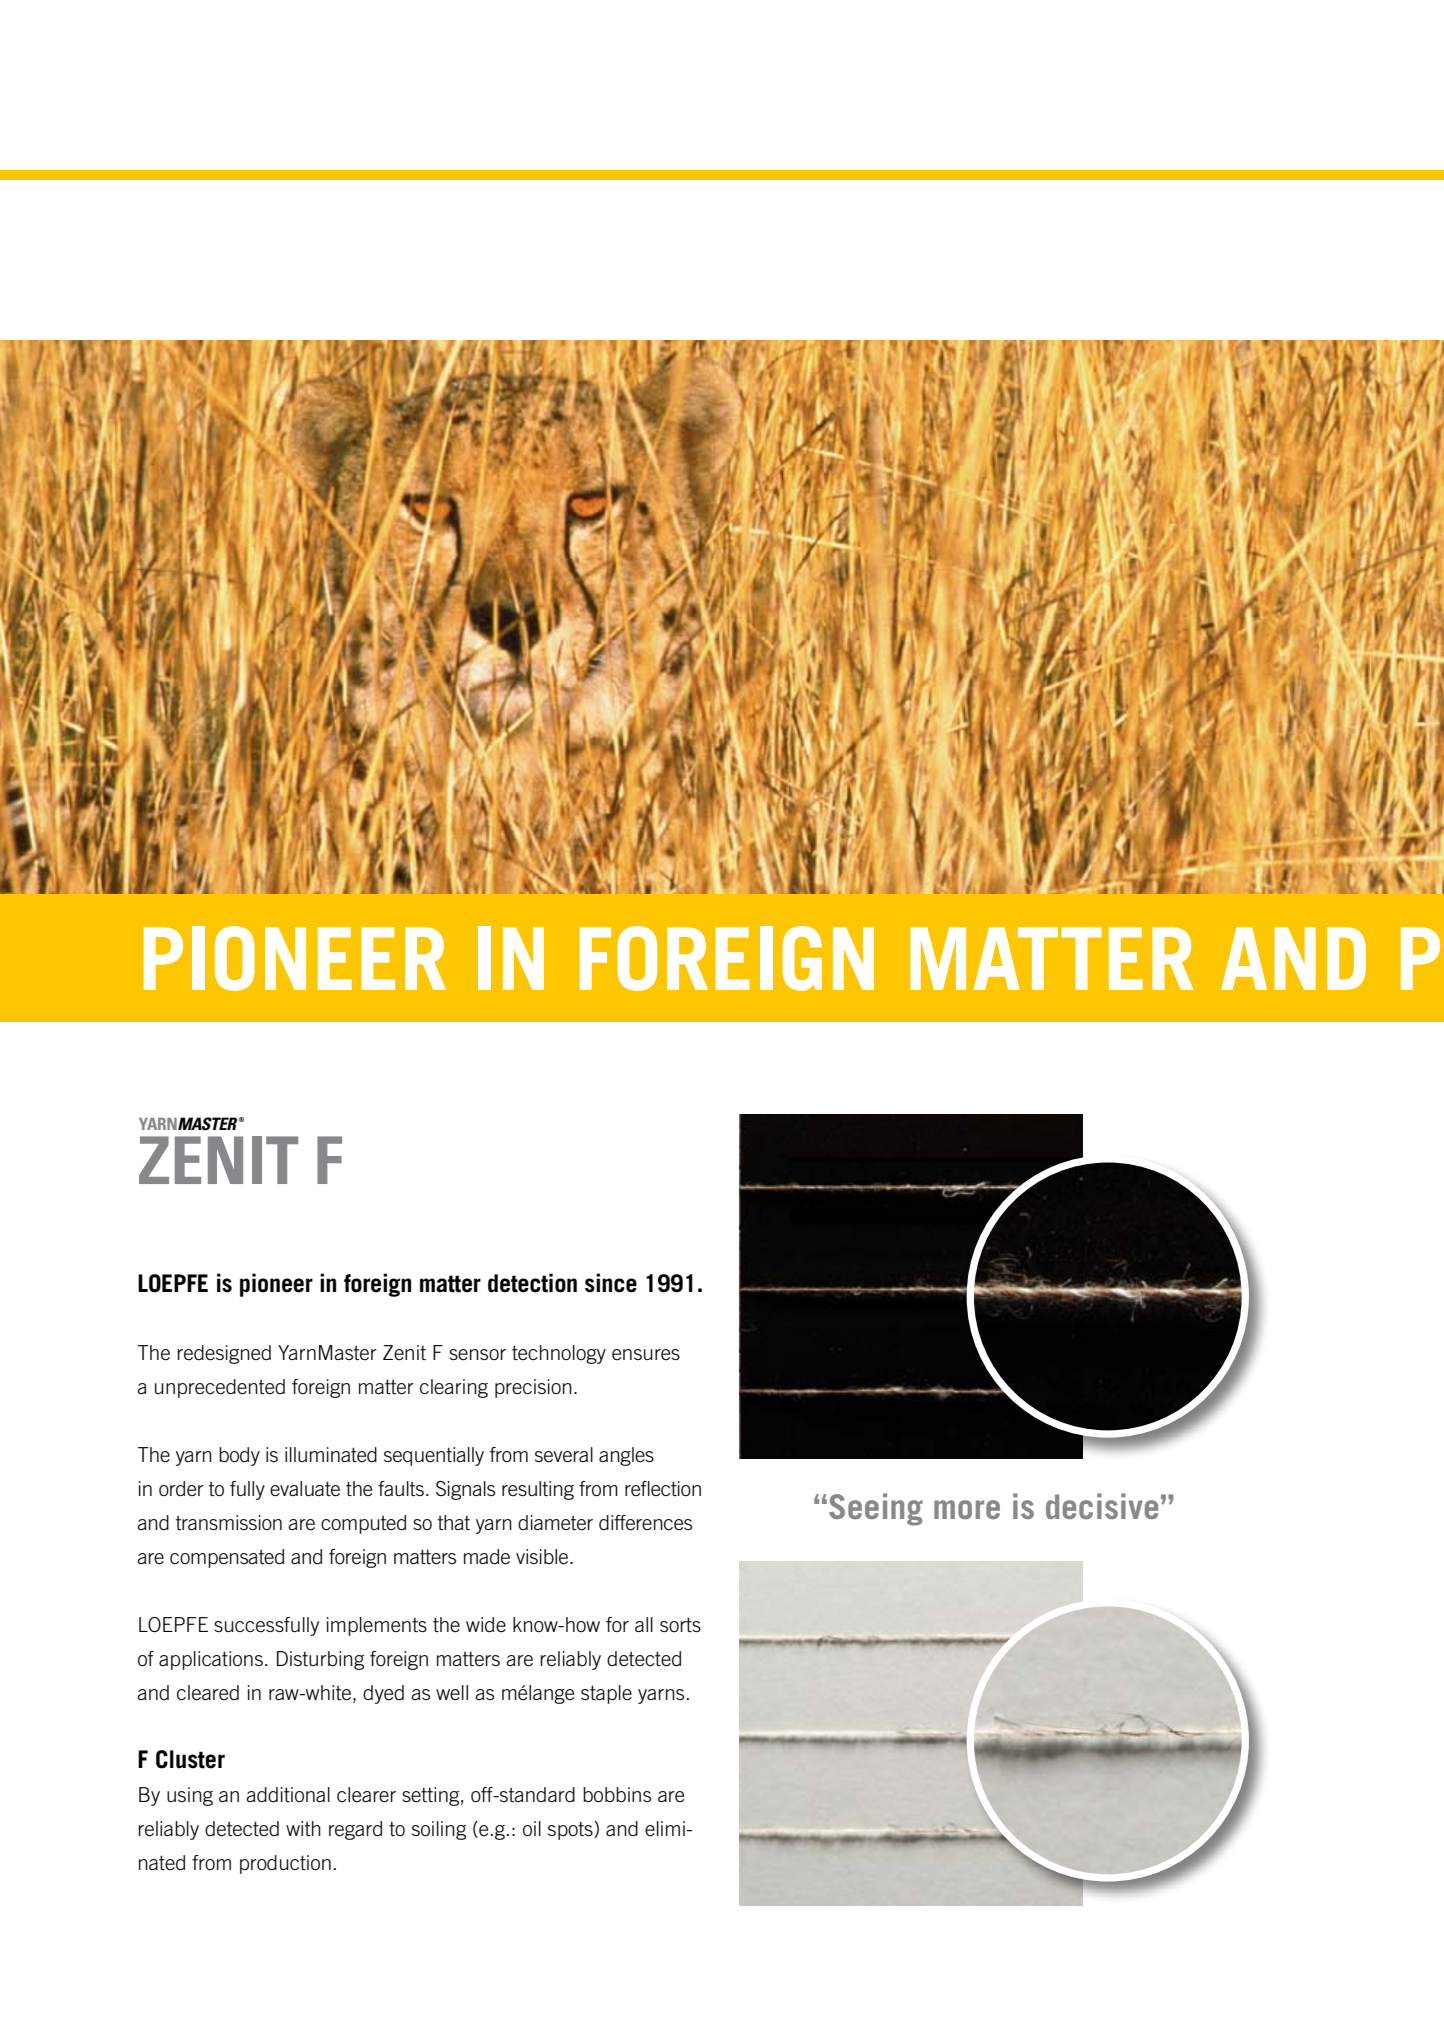  I want to click on redesigned, so click(224, 1354).
